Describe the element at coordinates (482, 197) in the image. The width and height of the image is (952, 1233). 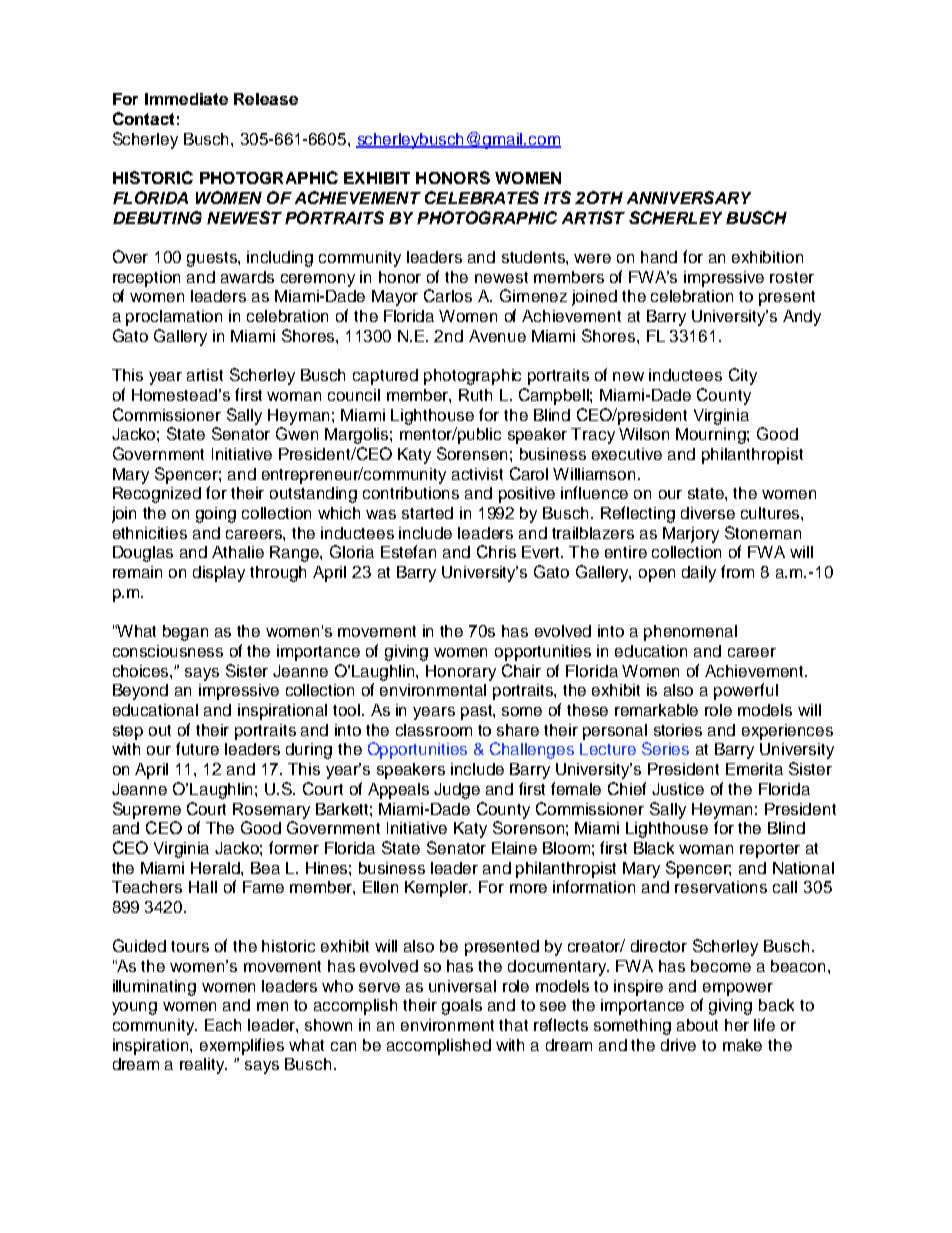
I see `CELEBRATES` at that location.
